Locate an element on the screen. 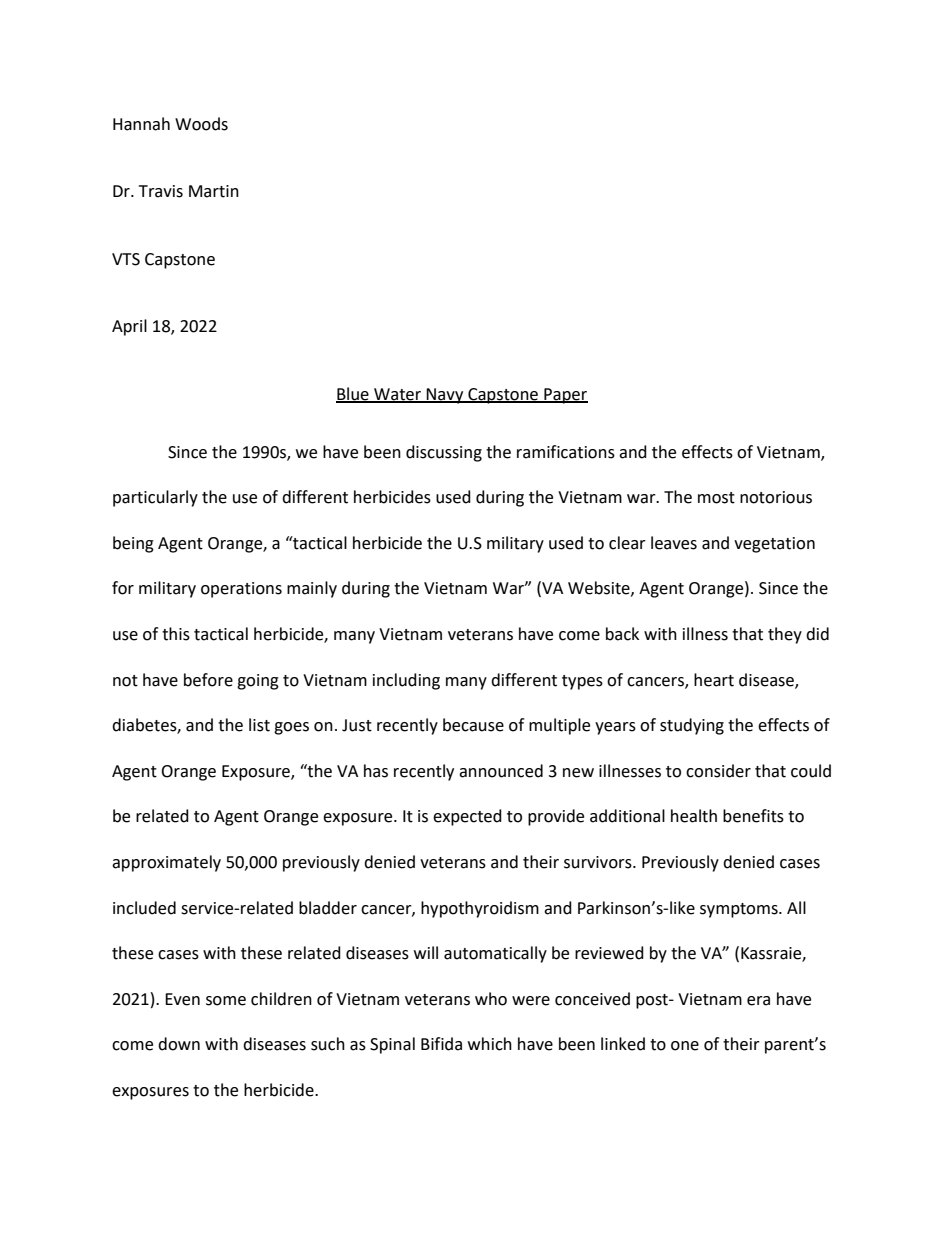 The width and height of the screenshot is (952, 1233). vegetation is located at coordinates (774, 545).
